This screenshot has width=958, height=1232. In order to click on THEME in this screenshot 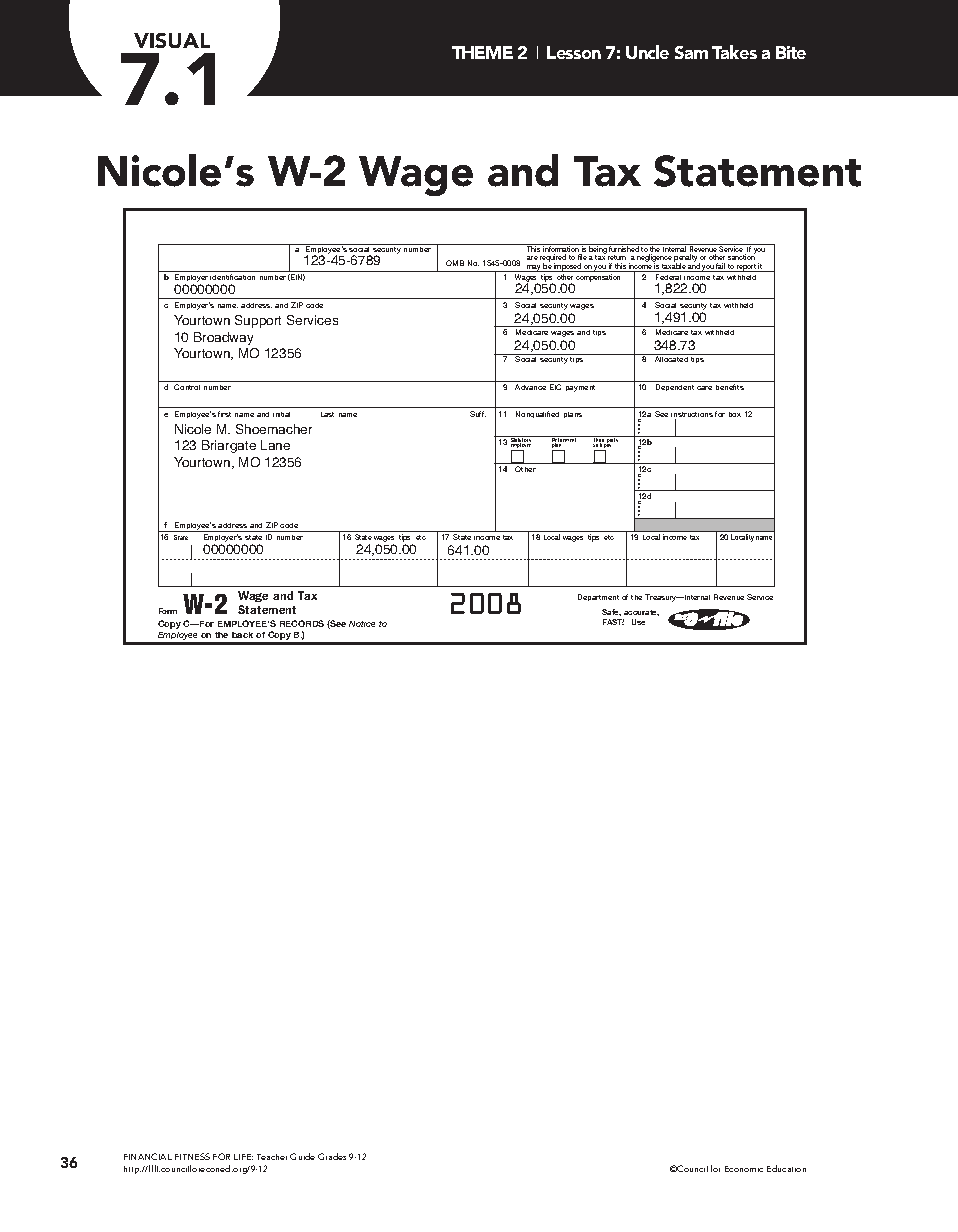, I will do `click(482, 52)`.
